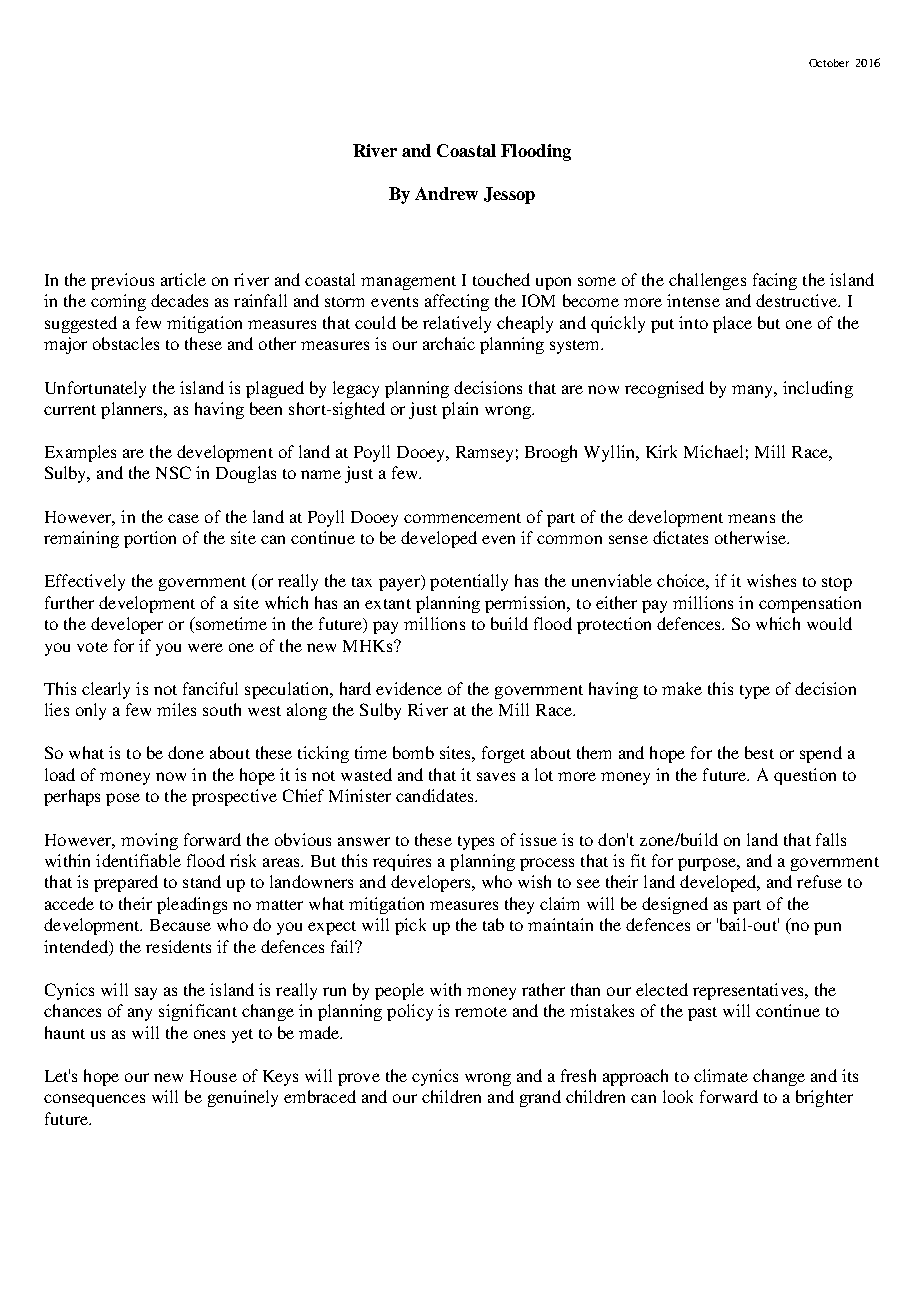 The image size is (924, 1308). Describe the element at coordinates (186, 752) in the document. I see `done` at that location.
